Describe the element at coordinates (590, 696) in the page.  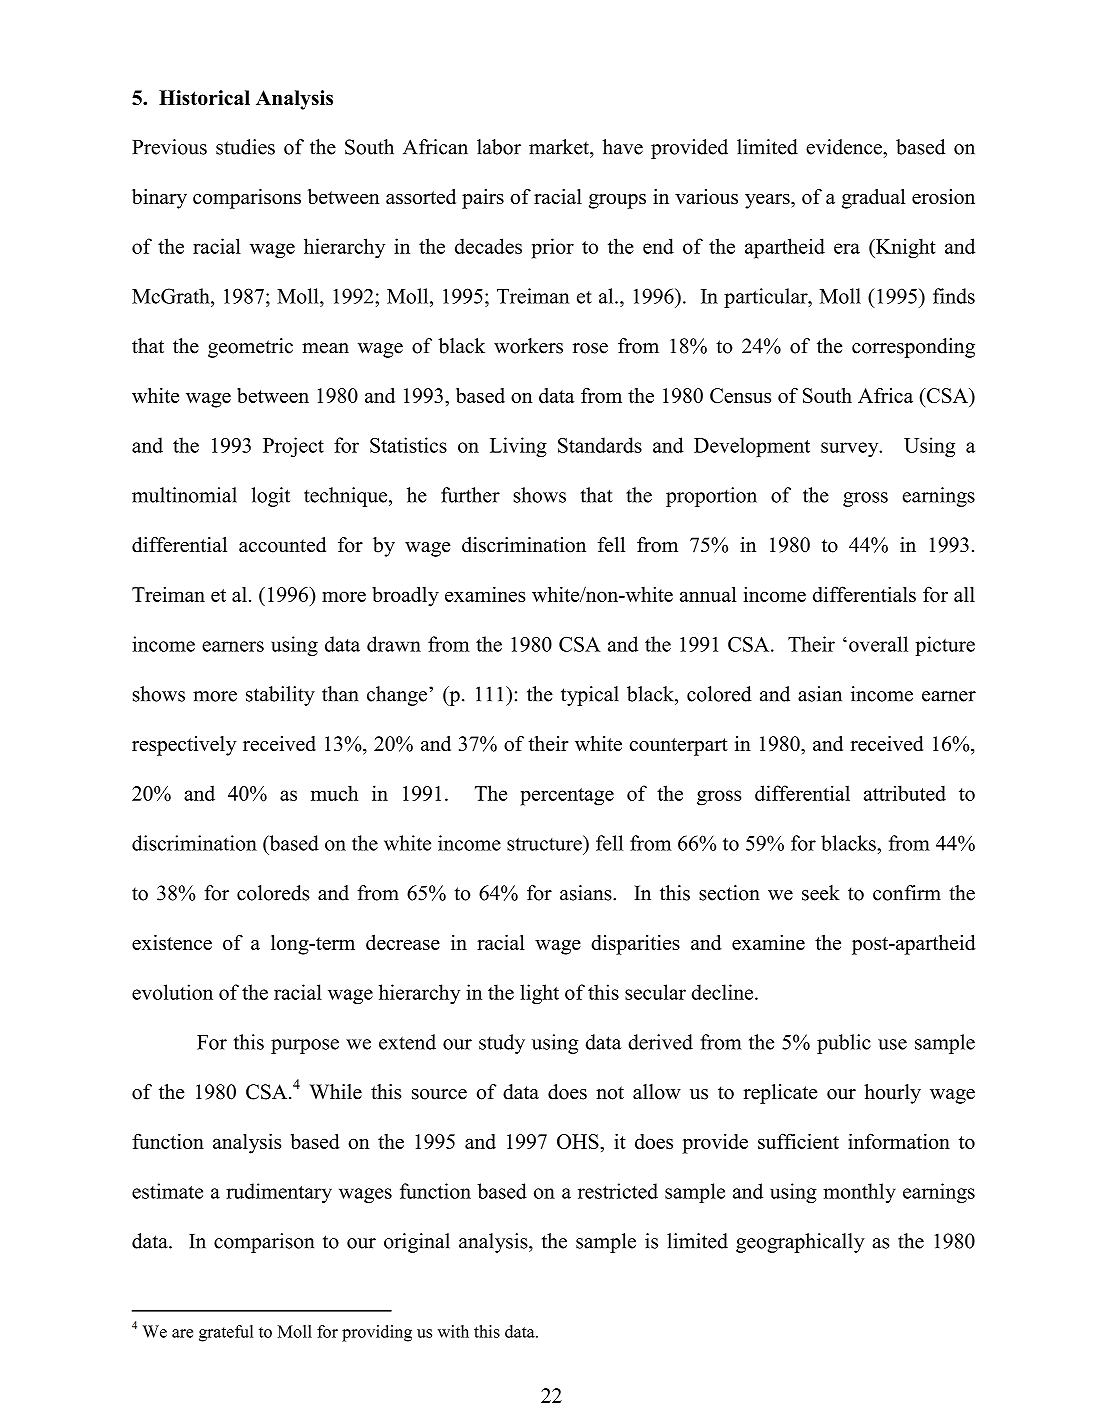
I see `typical` at that location.
